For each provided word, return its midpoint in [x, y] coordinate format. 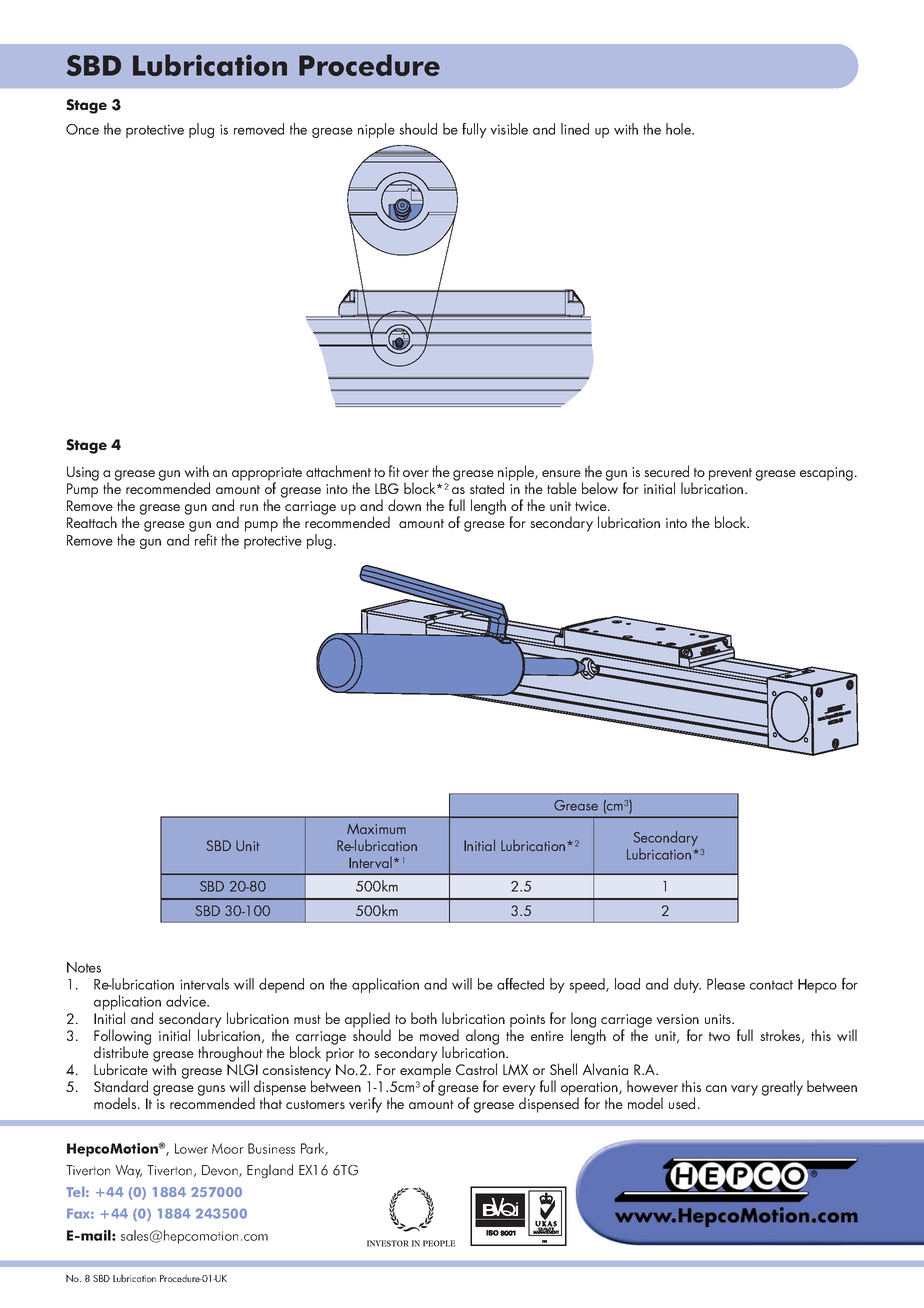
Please [726, 984]
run [249, 507]
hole [679, 129]
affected [520, 984]
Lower [191, 1148]
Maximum [376, 829]
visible [509, 129]
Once [82, 129]
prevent [730, 474]
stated [487, 488]
